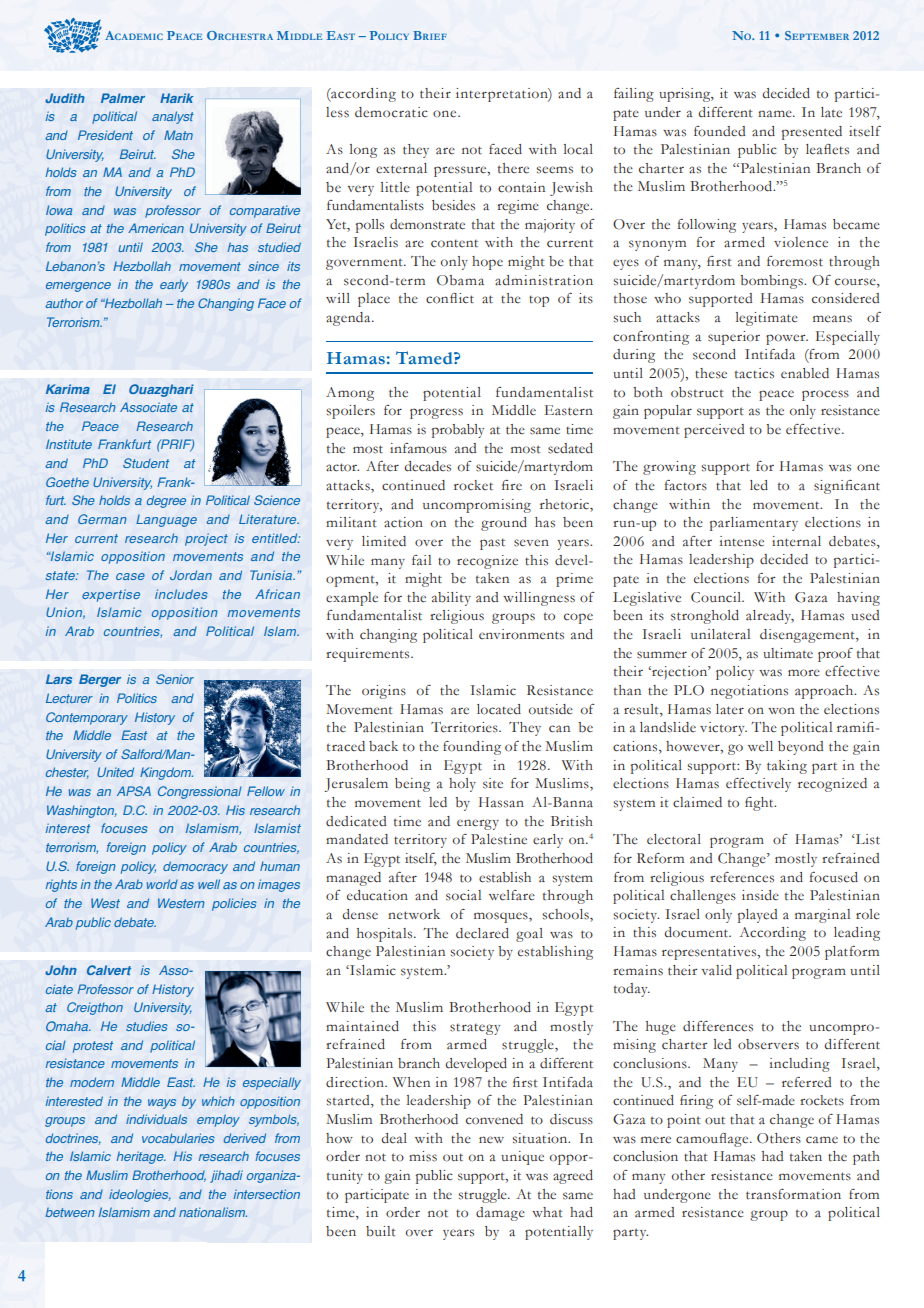 The image size is (924, 1308). I want to click on energy, so click(478, 824).
